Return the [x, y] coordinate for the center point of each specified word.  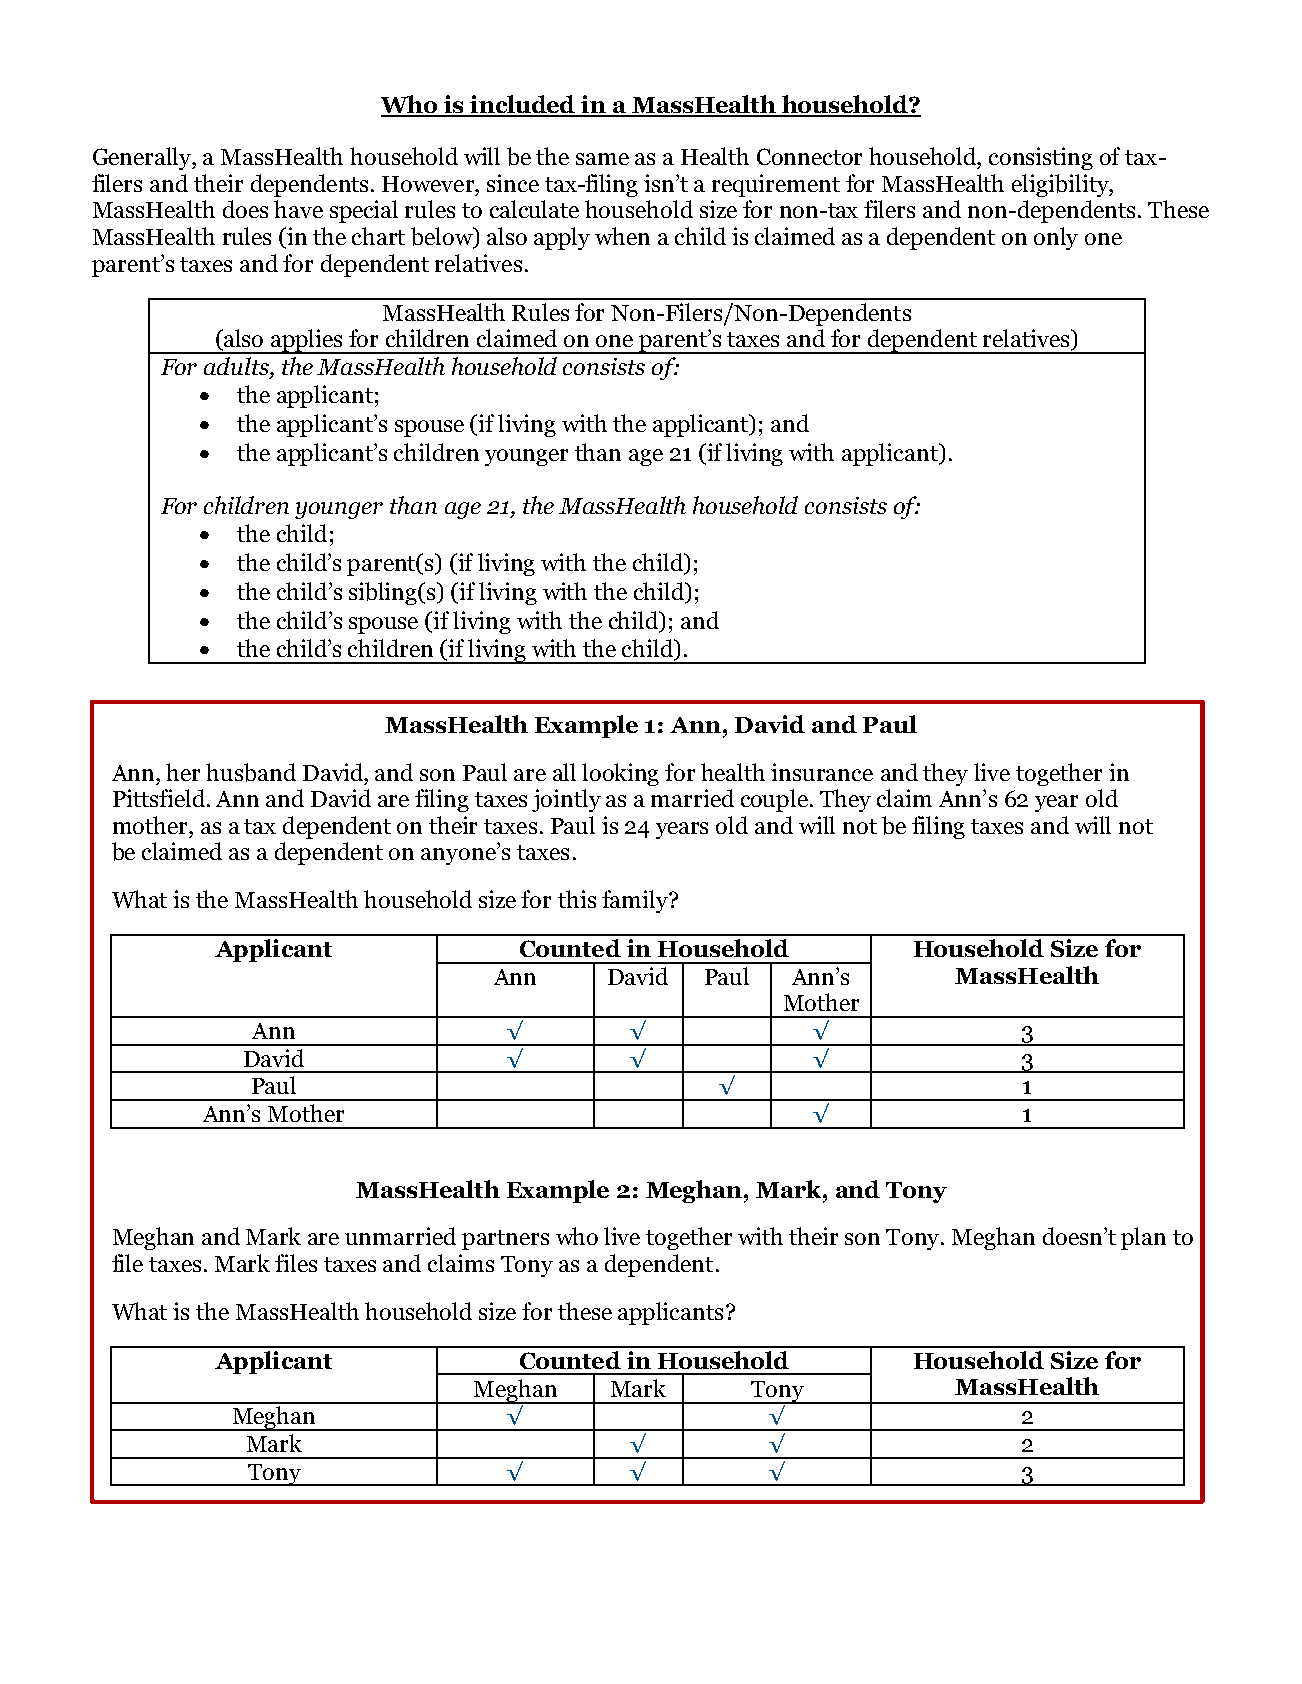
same [602, 159]
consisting [1041, 158]
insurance [822, 772]
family [636, 901]
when [622, 236]
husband [251, 772]
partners [505, 1240]
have [298, 209]
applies [307, 341]
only [1056, 238]
